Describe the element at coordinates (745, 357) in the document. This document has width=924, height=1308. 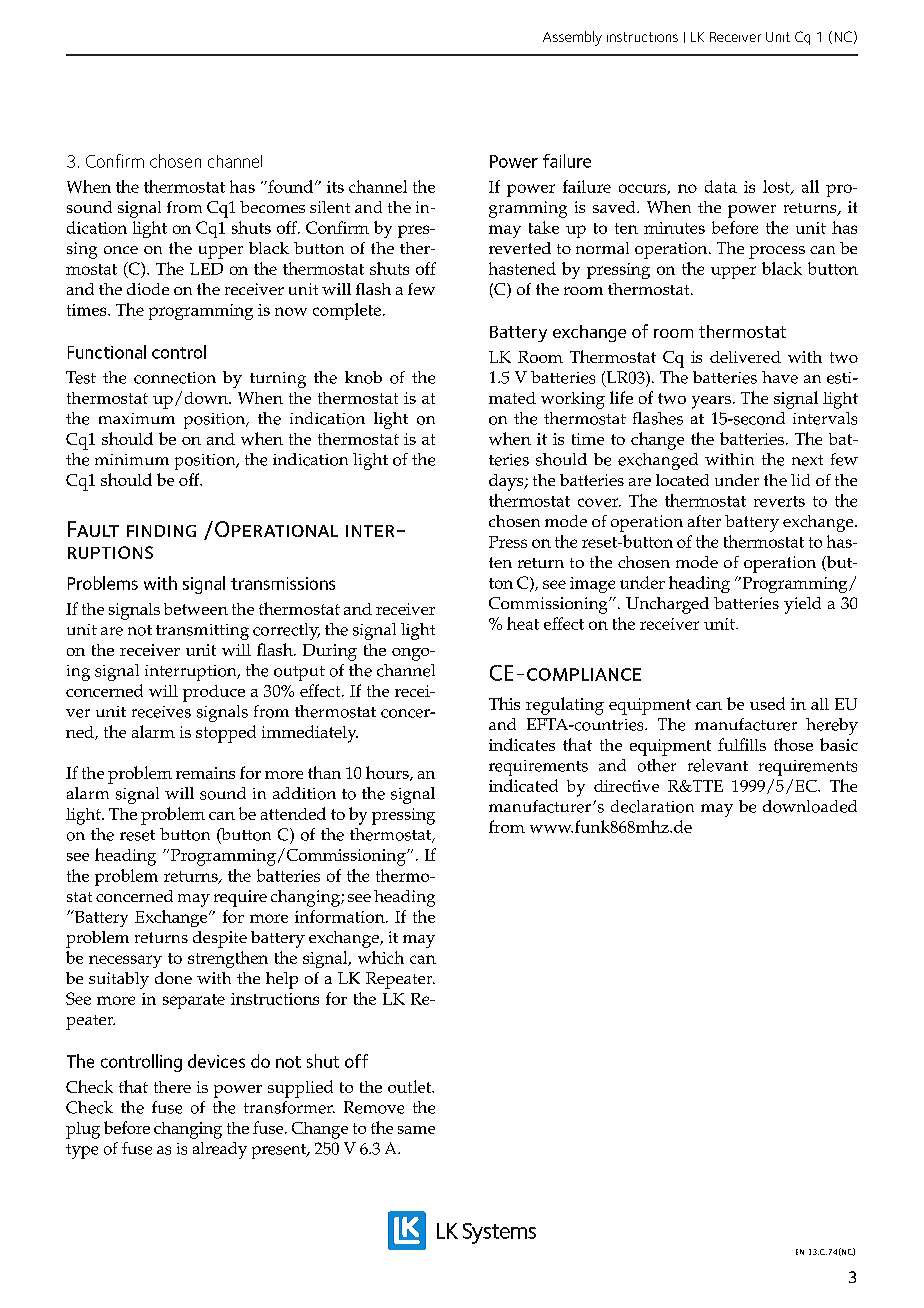
I see `delivered` at that location.
